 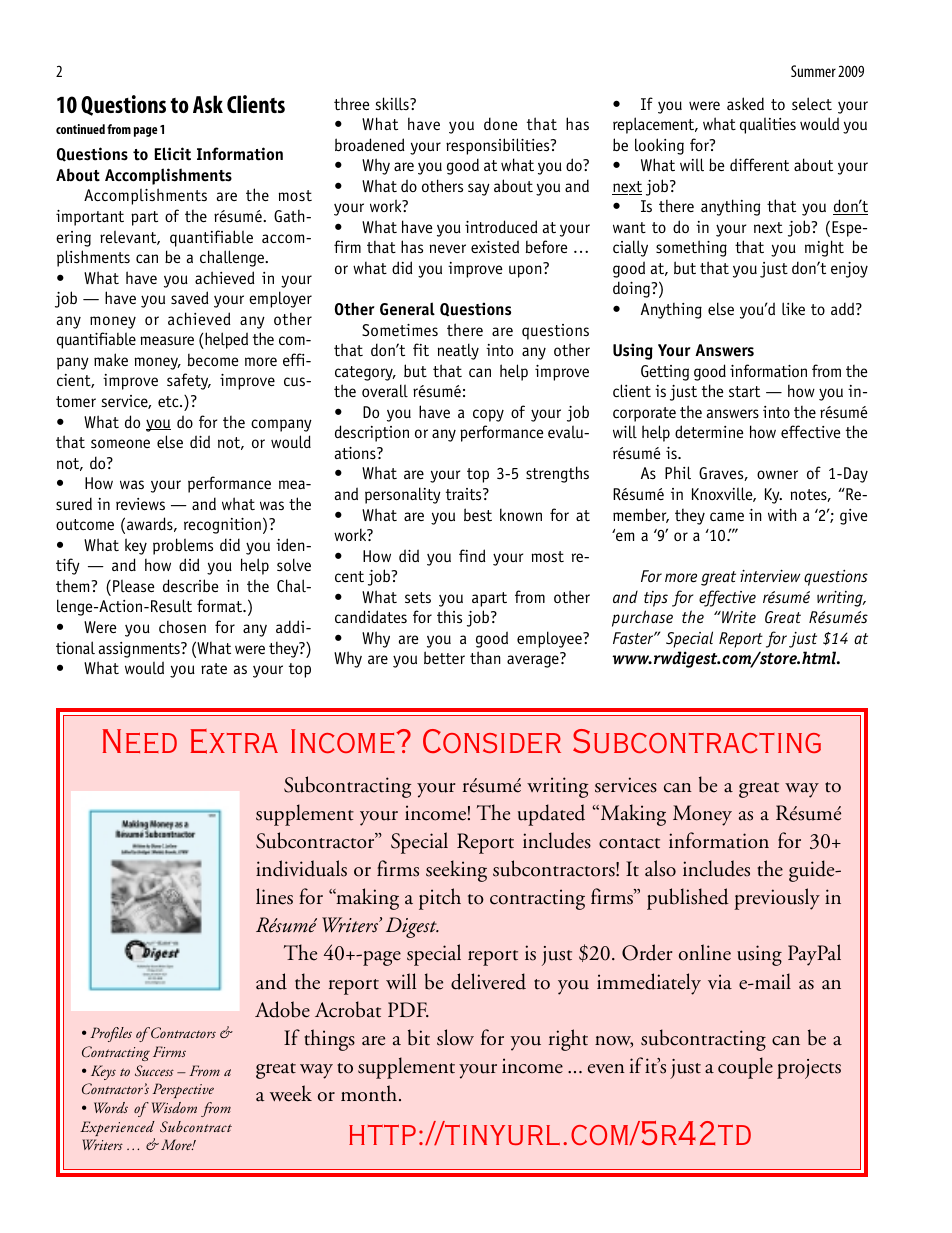 I want to click on asked, so click(x=745, y=103).
